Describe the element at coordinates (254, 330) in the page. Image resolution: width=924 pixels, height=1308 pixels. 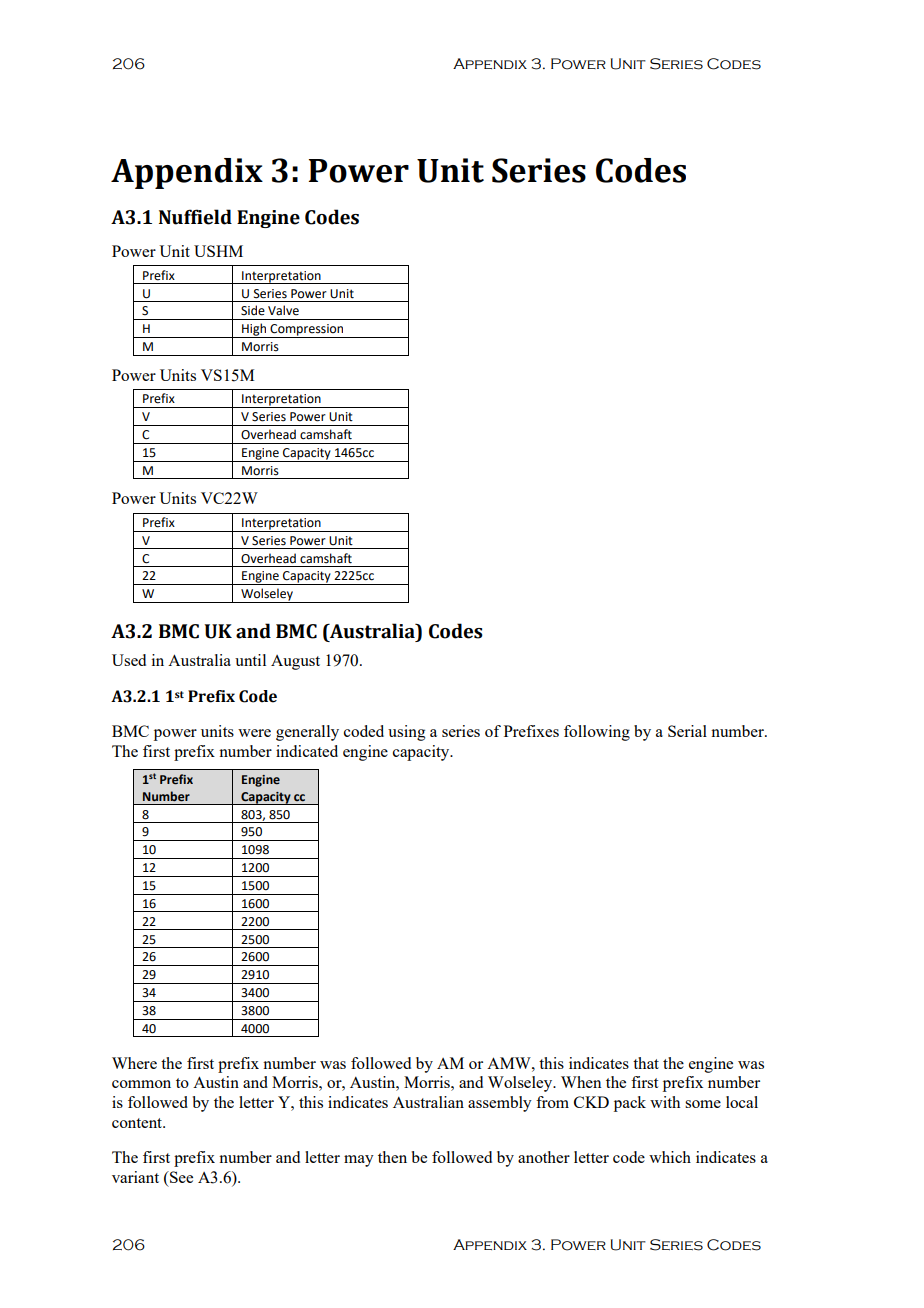
I see `High` at that location.
